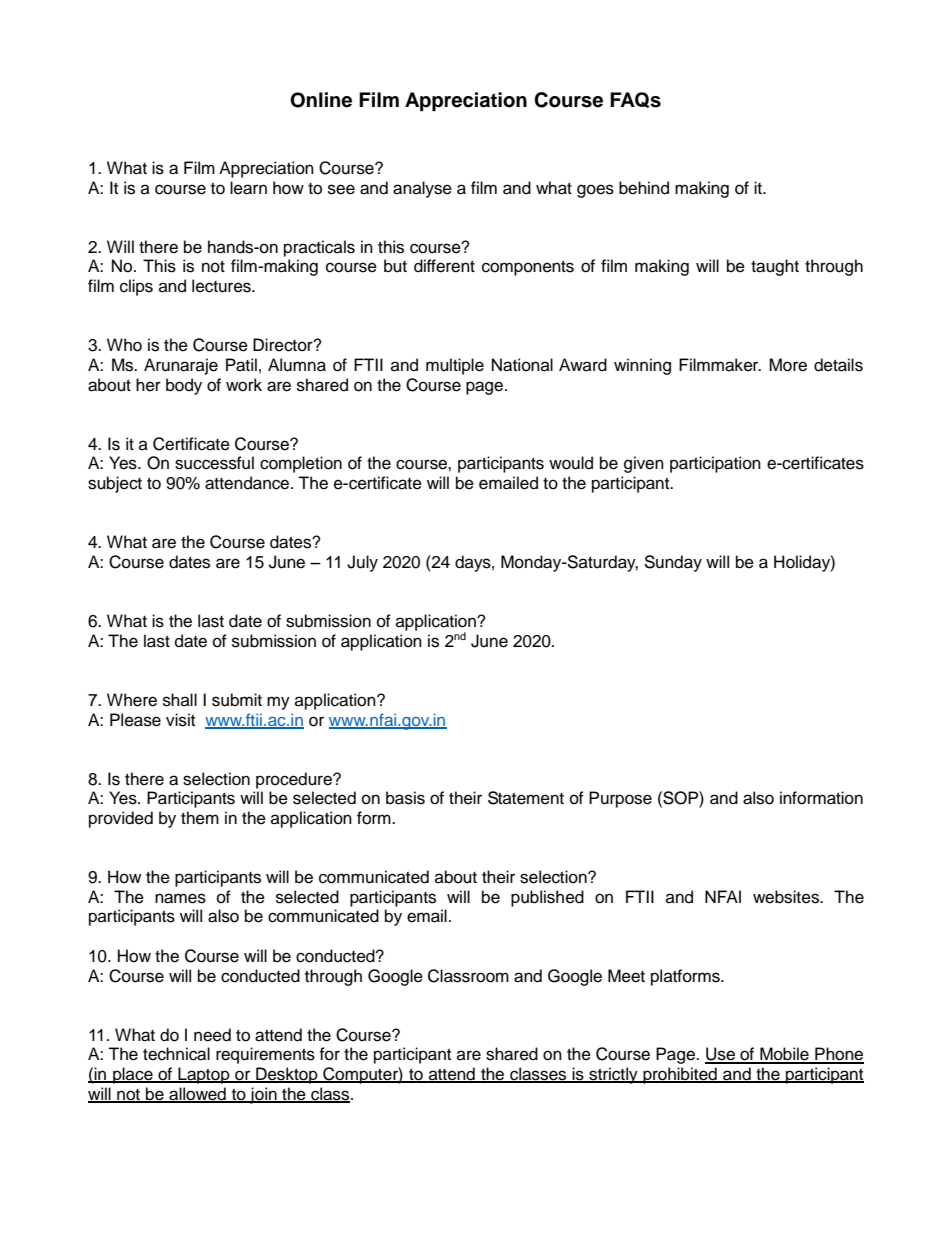 Image resolution: width=952 pixels, height=1233 pixels. What do you see at coordinates (204, 1075) in the page?
I see `Laptop` at bounding box center [204, 1075].
